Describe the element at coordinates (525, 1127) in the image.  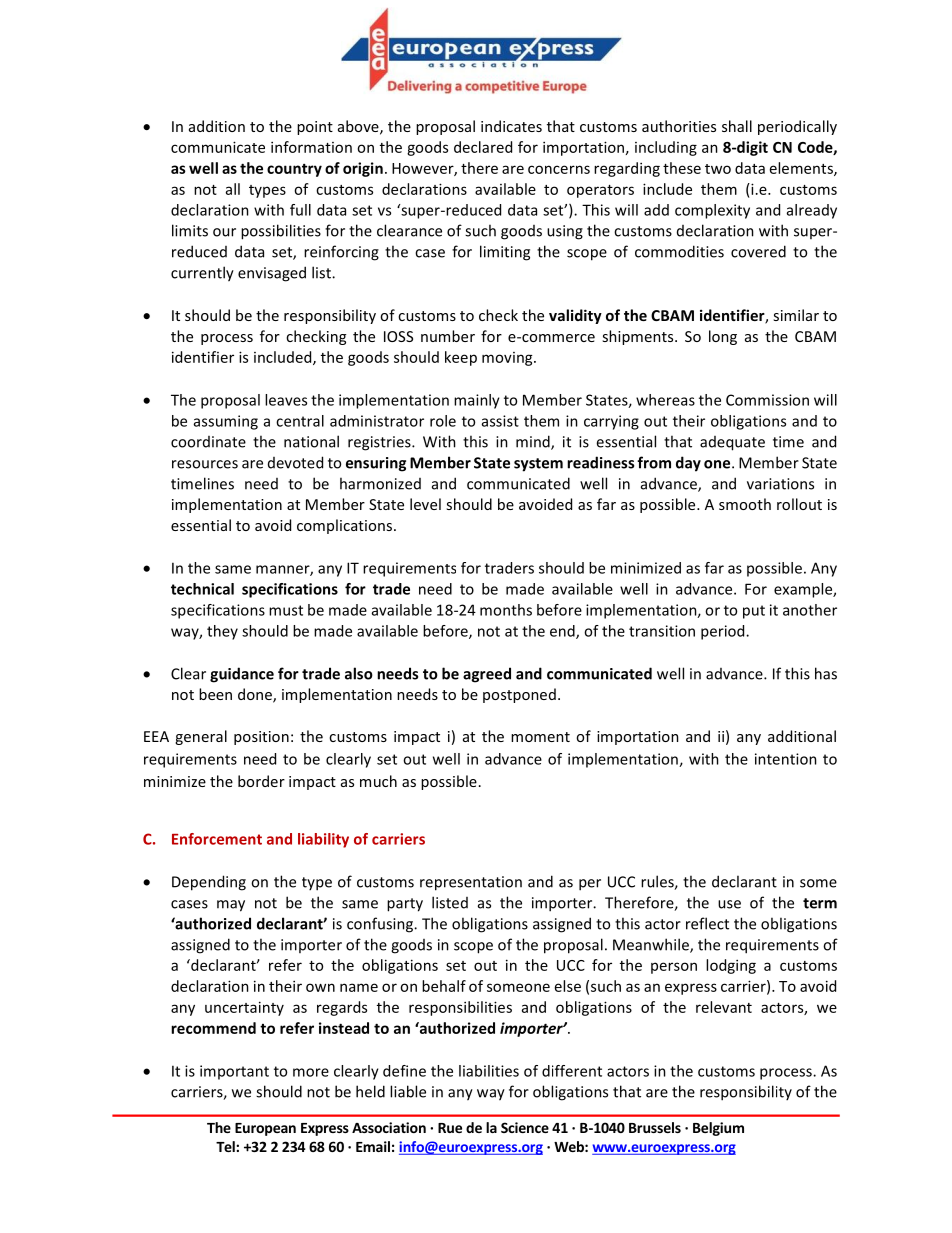
I see `Science` at that location.
